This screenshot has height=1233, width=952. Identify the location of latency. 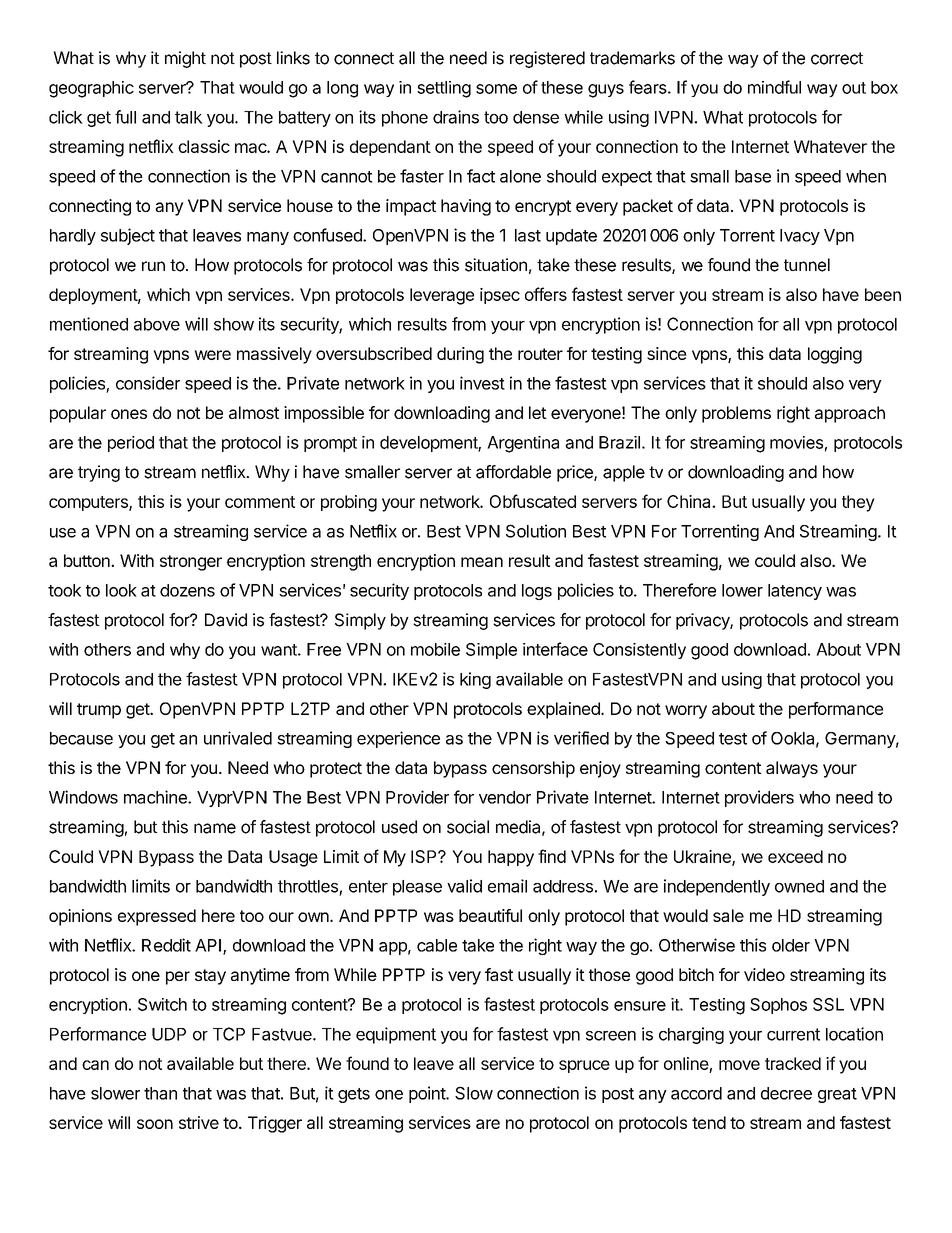
(795, 592).
